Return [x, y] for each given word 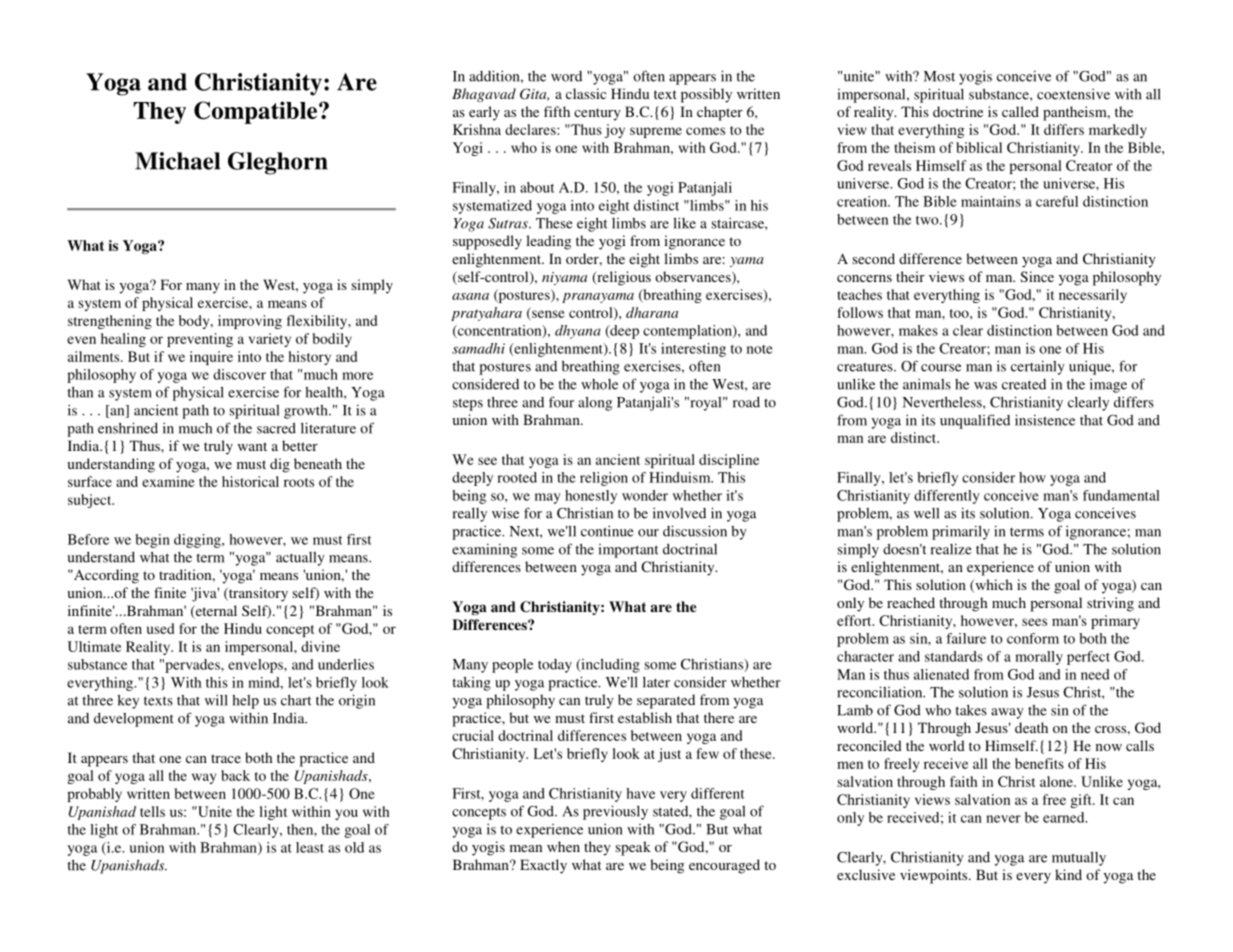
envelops [256, 666]
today [555, 666]
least [310, 847]
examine [168, 481]
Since [1037, 276]
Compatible [257, 112]
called [1020, 111]
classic [586, 93]
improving [250, 322]
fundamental [1121, 495]
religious [623, 278]
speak [633, 848]
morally [1039, 658]
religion [604, 479]
